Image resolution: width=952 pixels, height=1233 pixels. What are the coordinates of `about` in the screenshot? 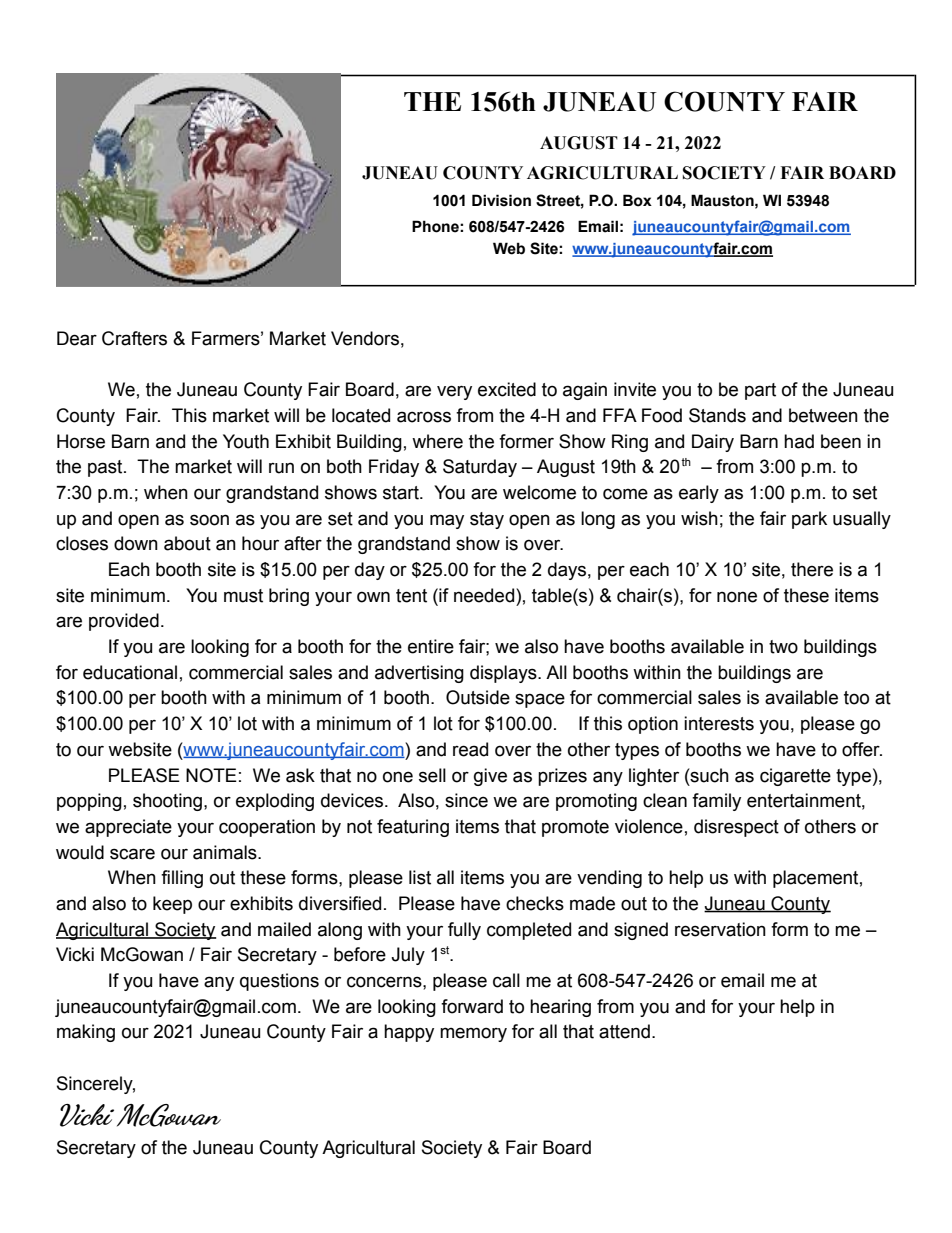 It's located at (187, 543).
